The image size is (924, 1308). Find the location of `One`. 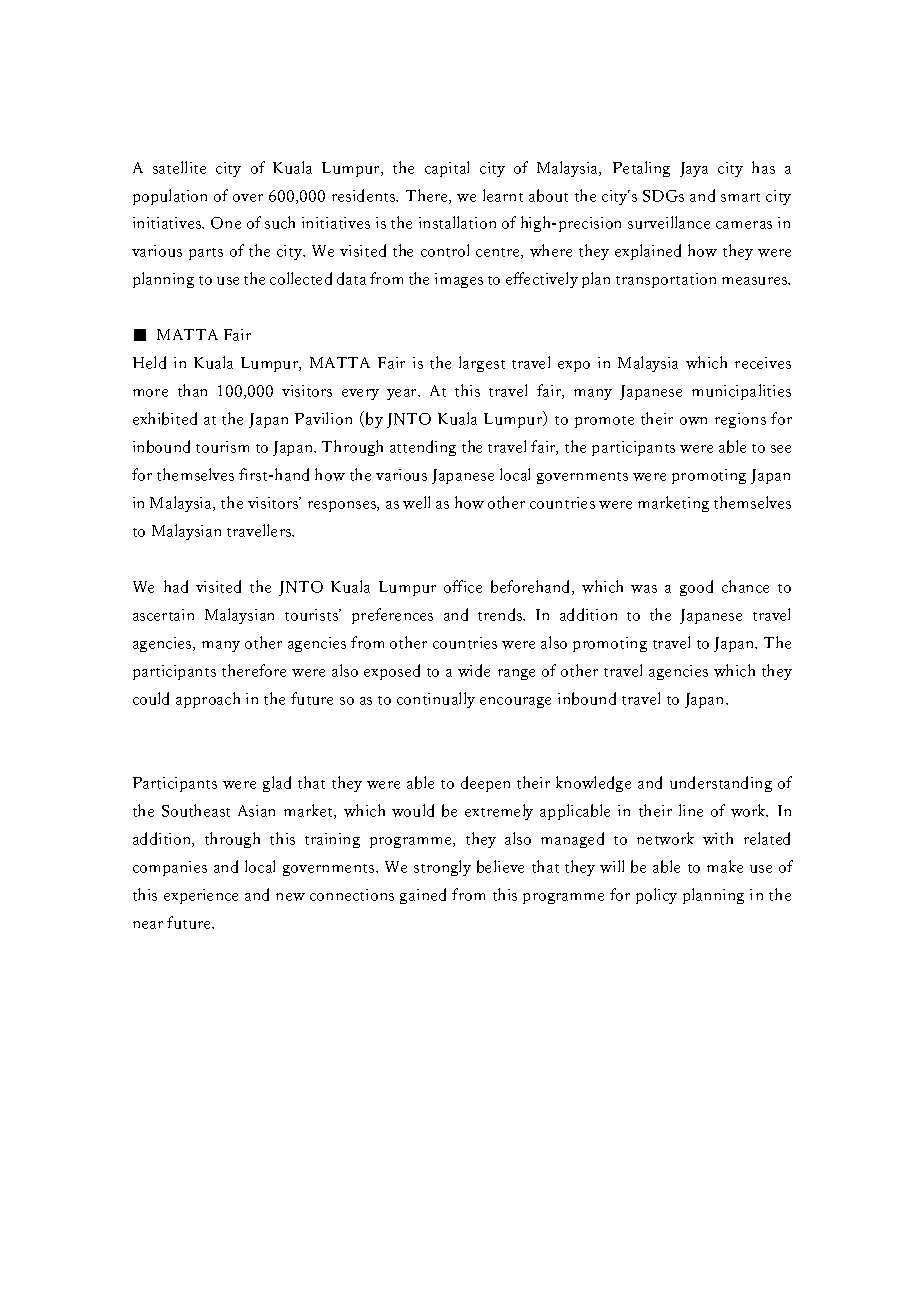

One is located at coordinates (226, 223).
